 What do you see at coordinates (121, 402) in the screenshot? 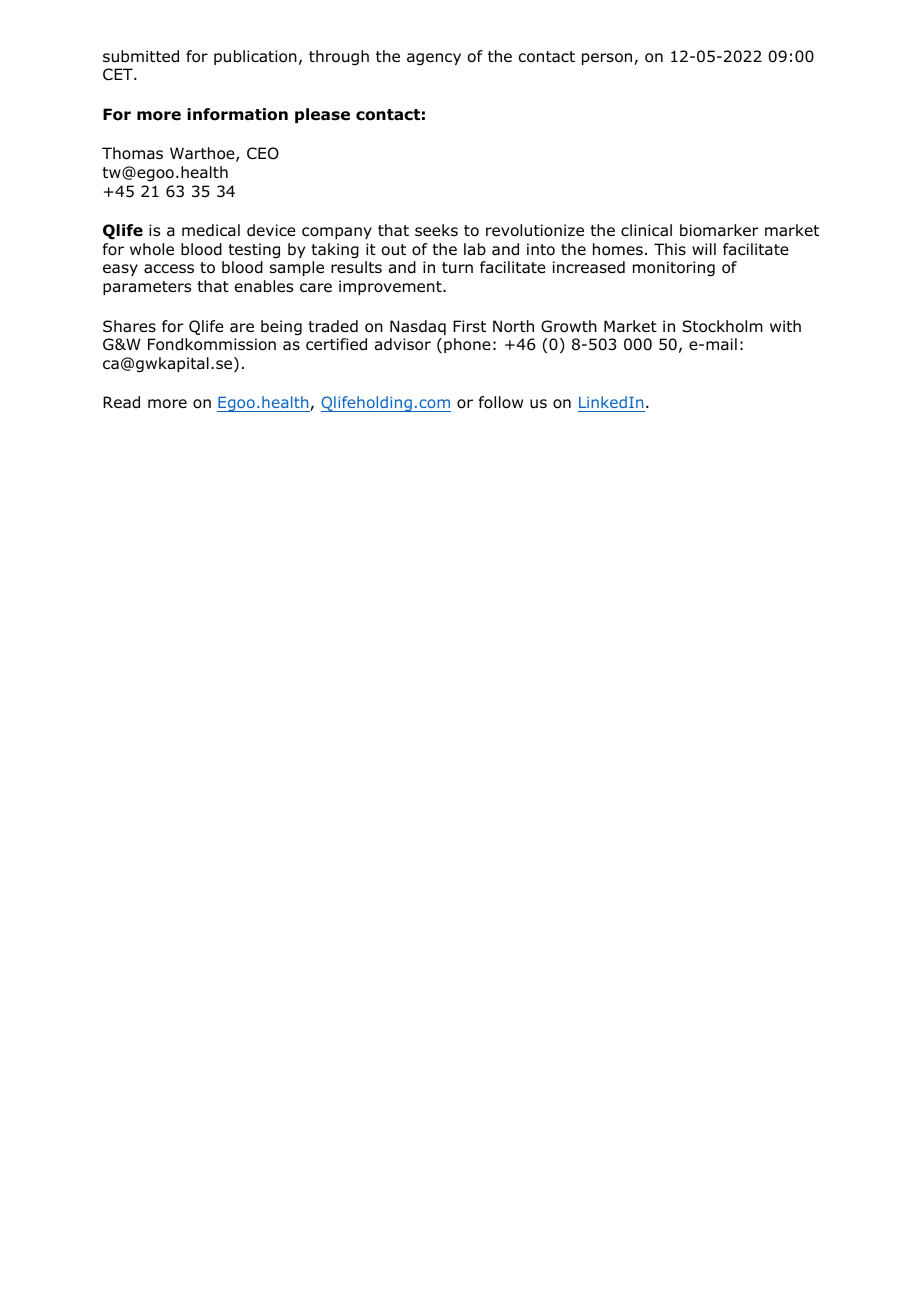
I see `Read` at bounding box center [121, 402].
